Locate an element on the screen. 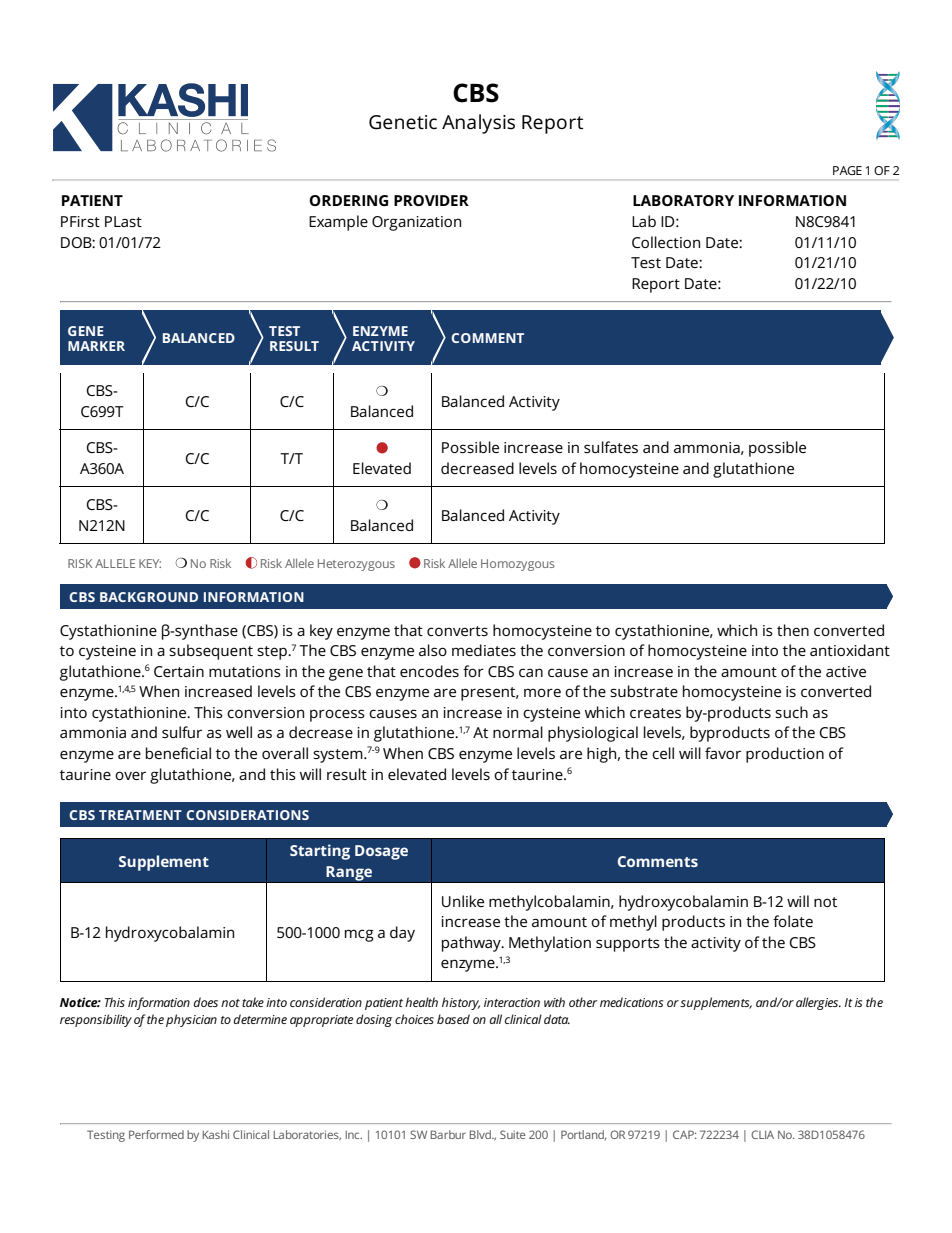  beneficial is located at coordinates (178, 753).
